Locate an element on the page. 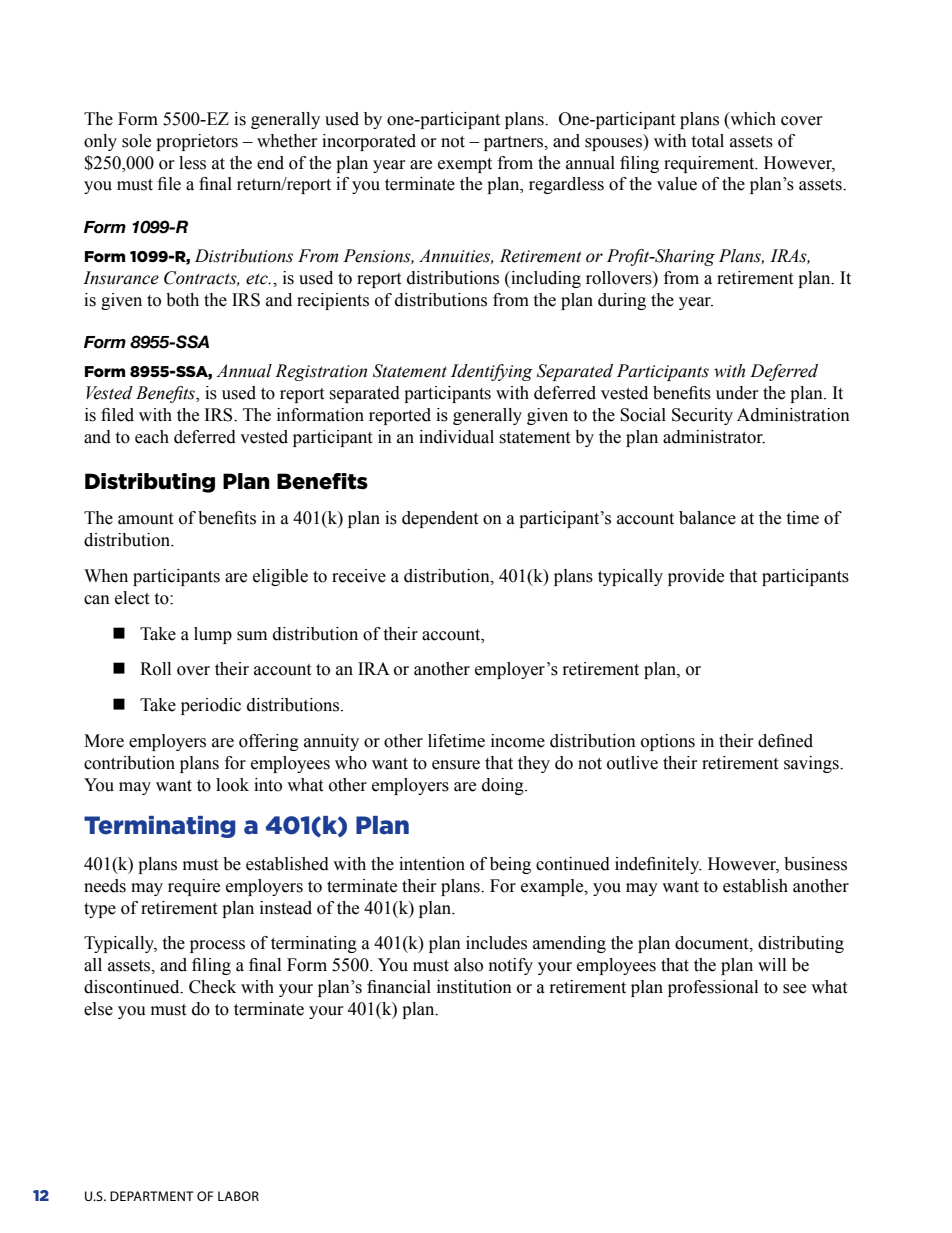 This image has width=952, height=1233. total is located at coordinates (707, 141).
